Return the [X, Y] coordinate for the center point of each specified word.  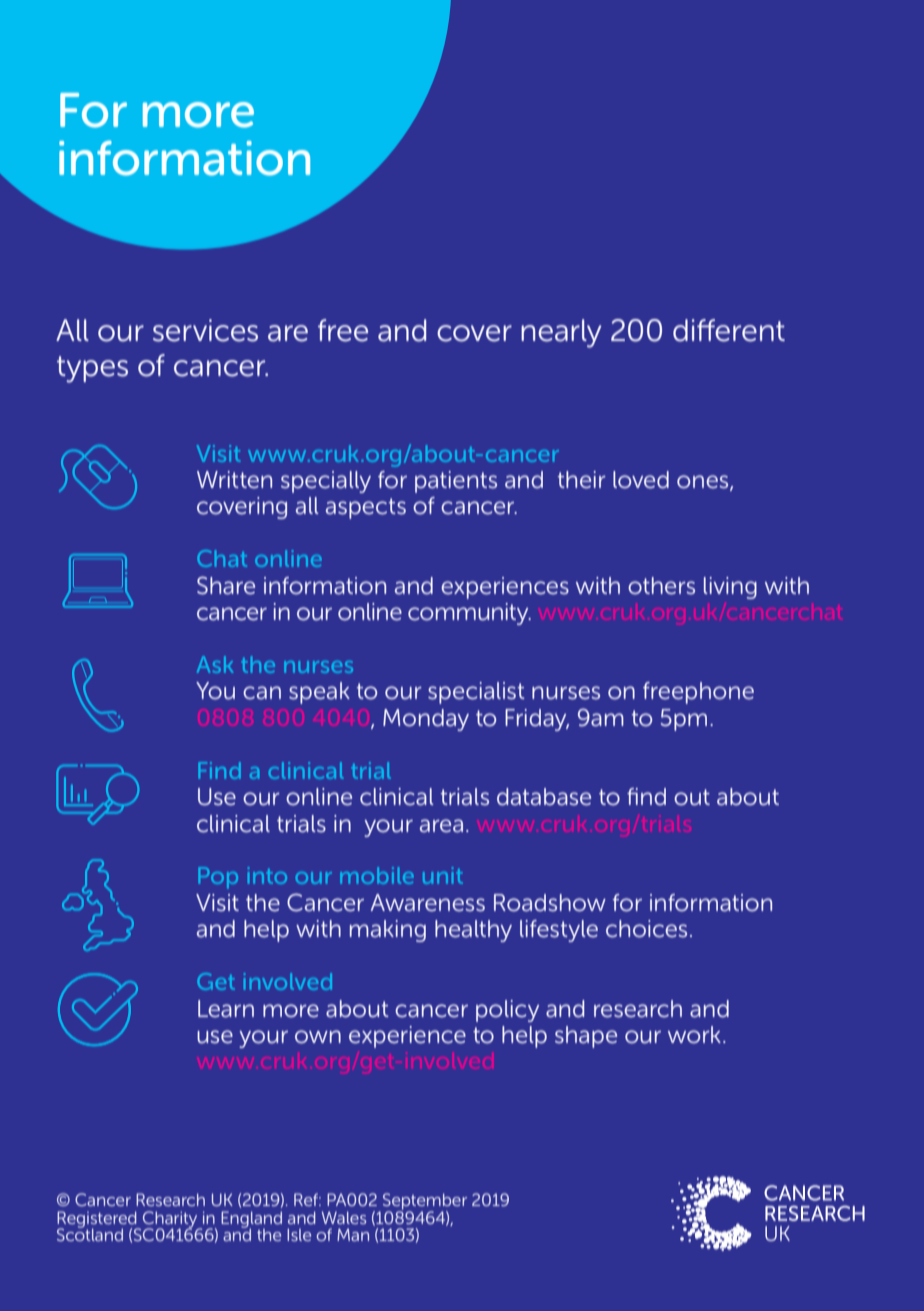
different [729, 330]
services [205, 330]
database [544, 797]
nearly [561, 333]
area [441, 826]
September [425, 1202]
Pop [218, 878]
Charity [170, 1220]
